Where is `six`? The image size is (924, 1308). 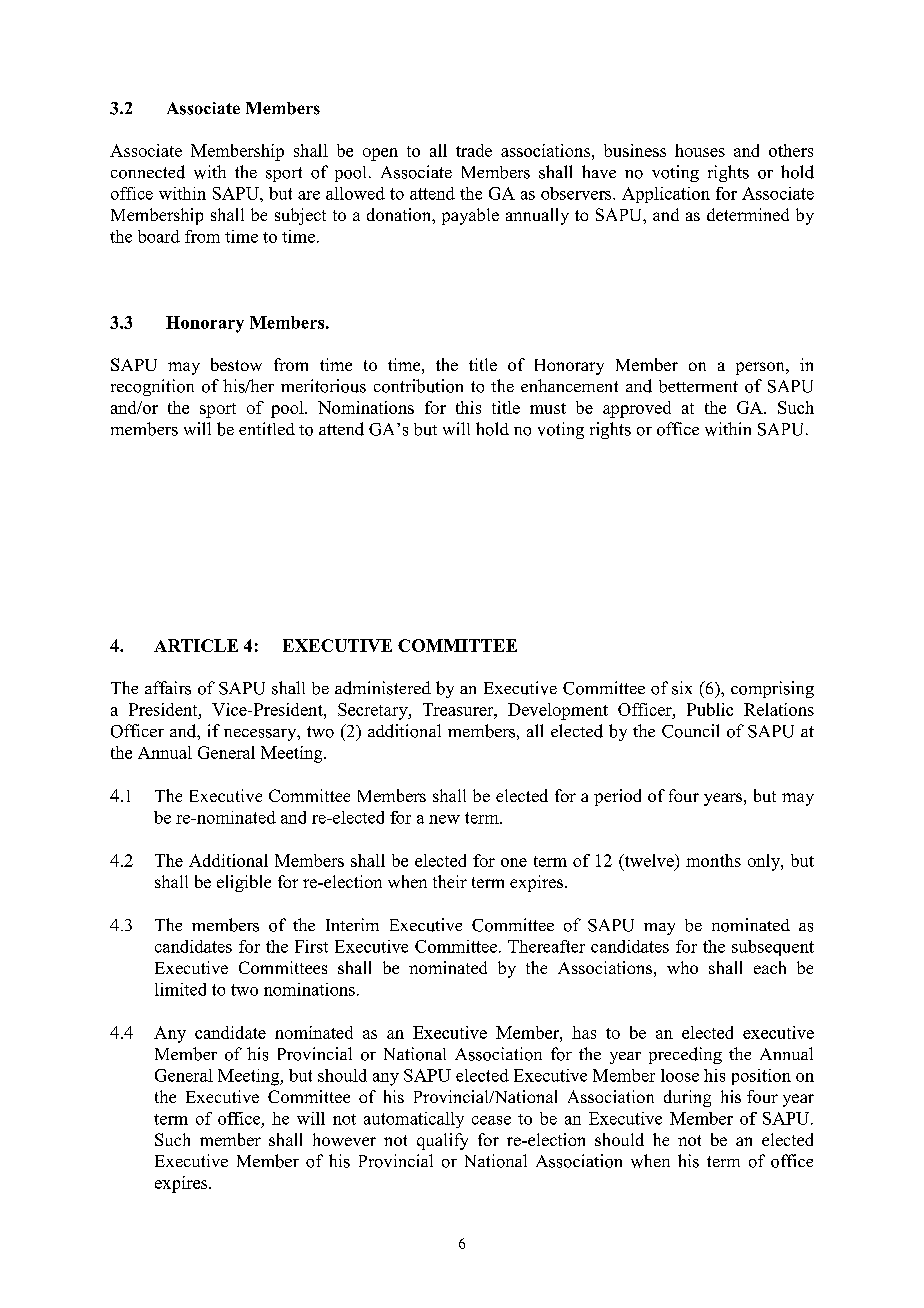 six is located at coordinates (682, 688).
